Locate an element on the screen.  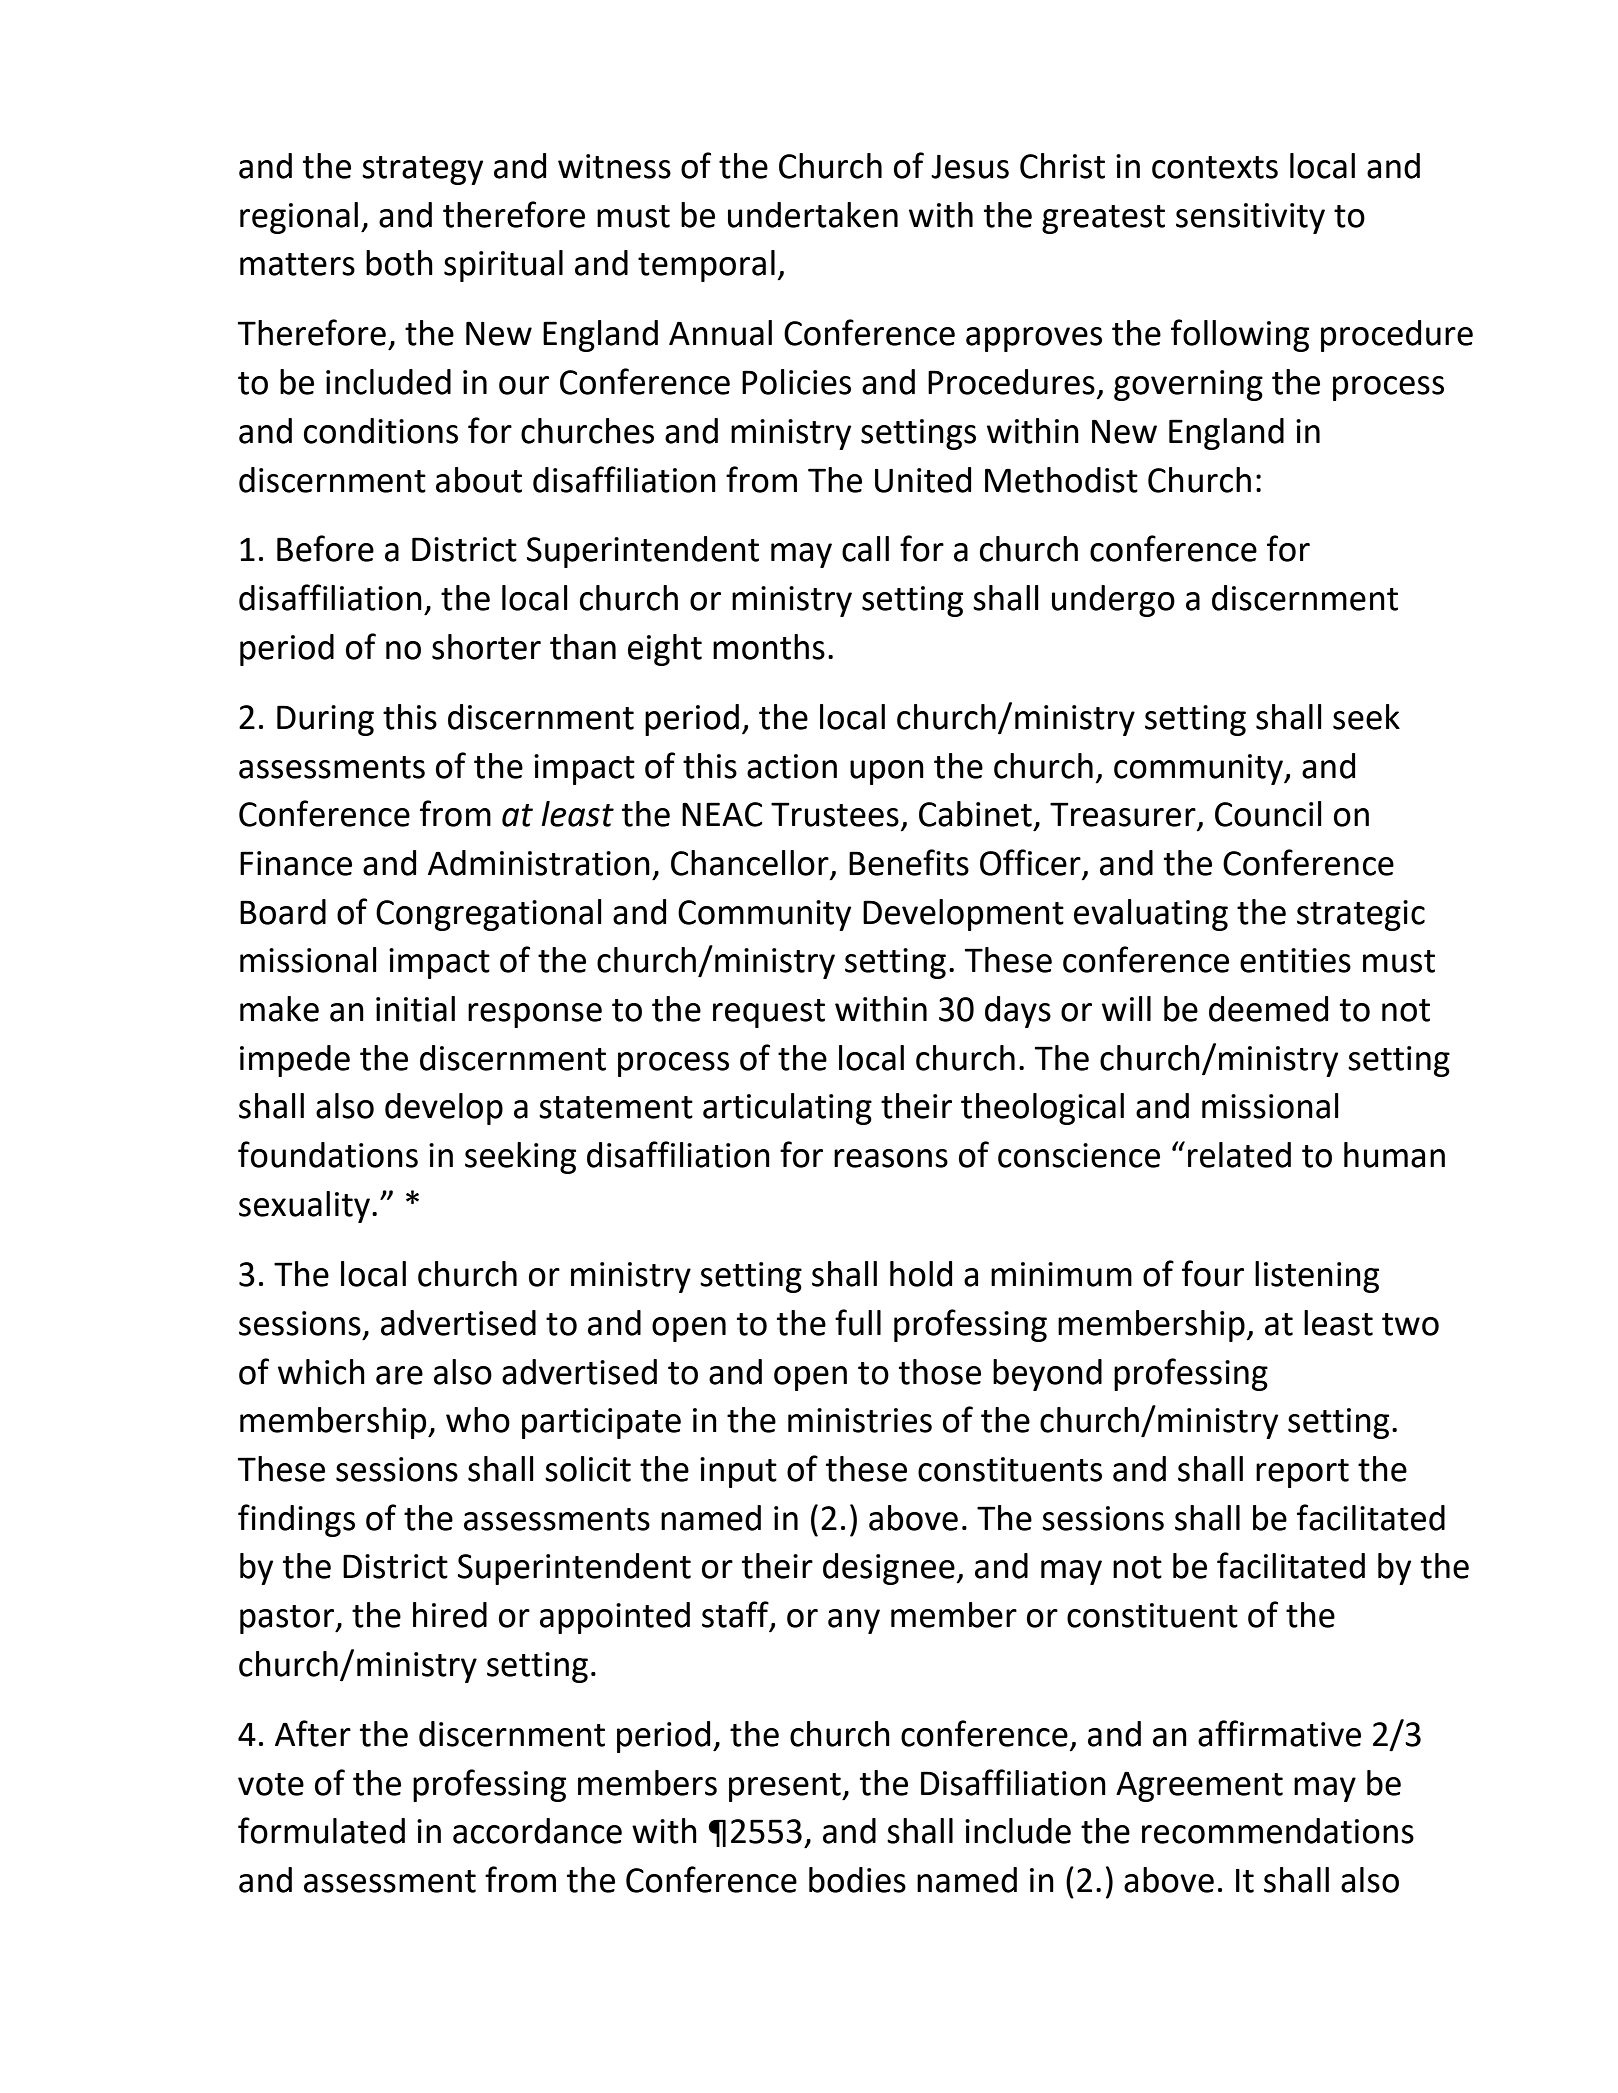
report is located at coordinates (1302, 1473).
